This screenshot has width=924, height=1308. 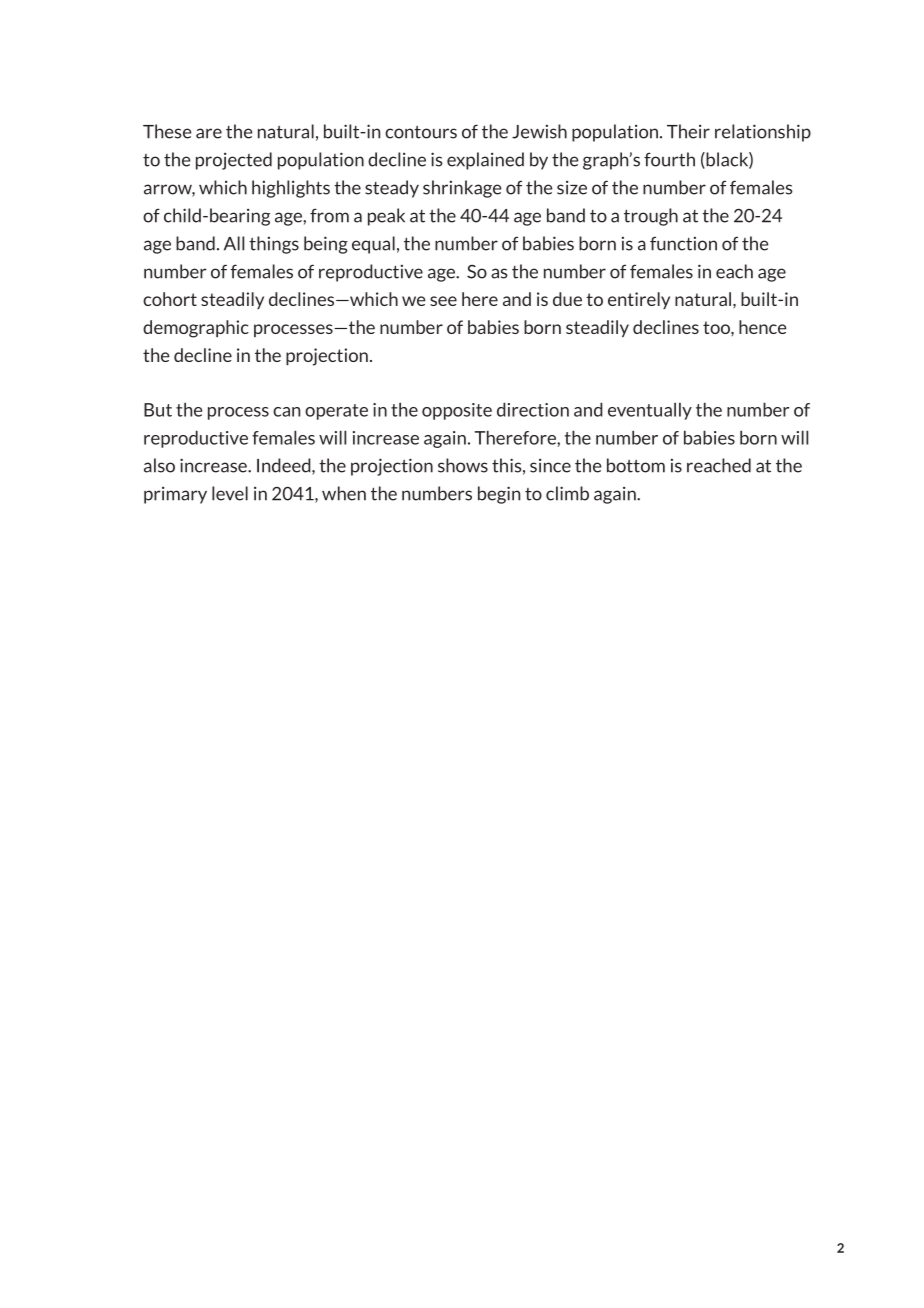 What do you see at coordinates (421, 132) in the screenshot?
I see `contours` at bounding box center [421, 132].
